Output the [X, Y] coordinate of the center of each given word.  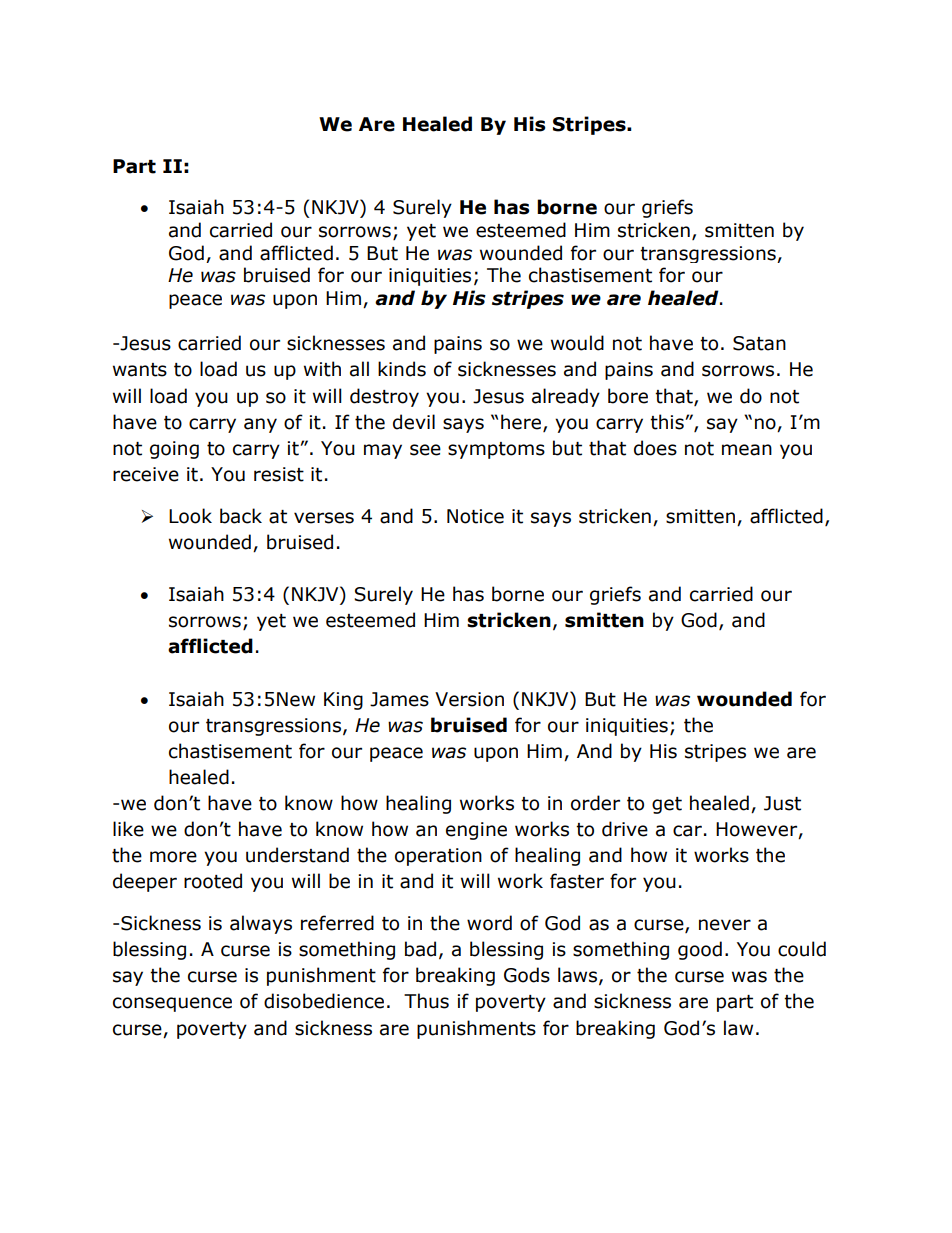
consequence [172, 1004]
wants [140, 370]
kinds [402, 369]
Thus [426, 1001]
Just [782, 803]
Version [469, 699]
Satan [759, 343]
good [700, 950]
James [399, 699]
